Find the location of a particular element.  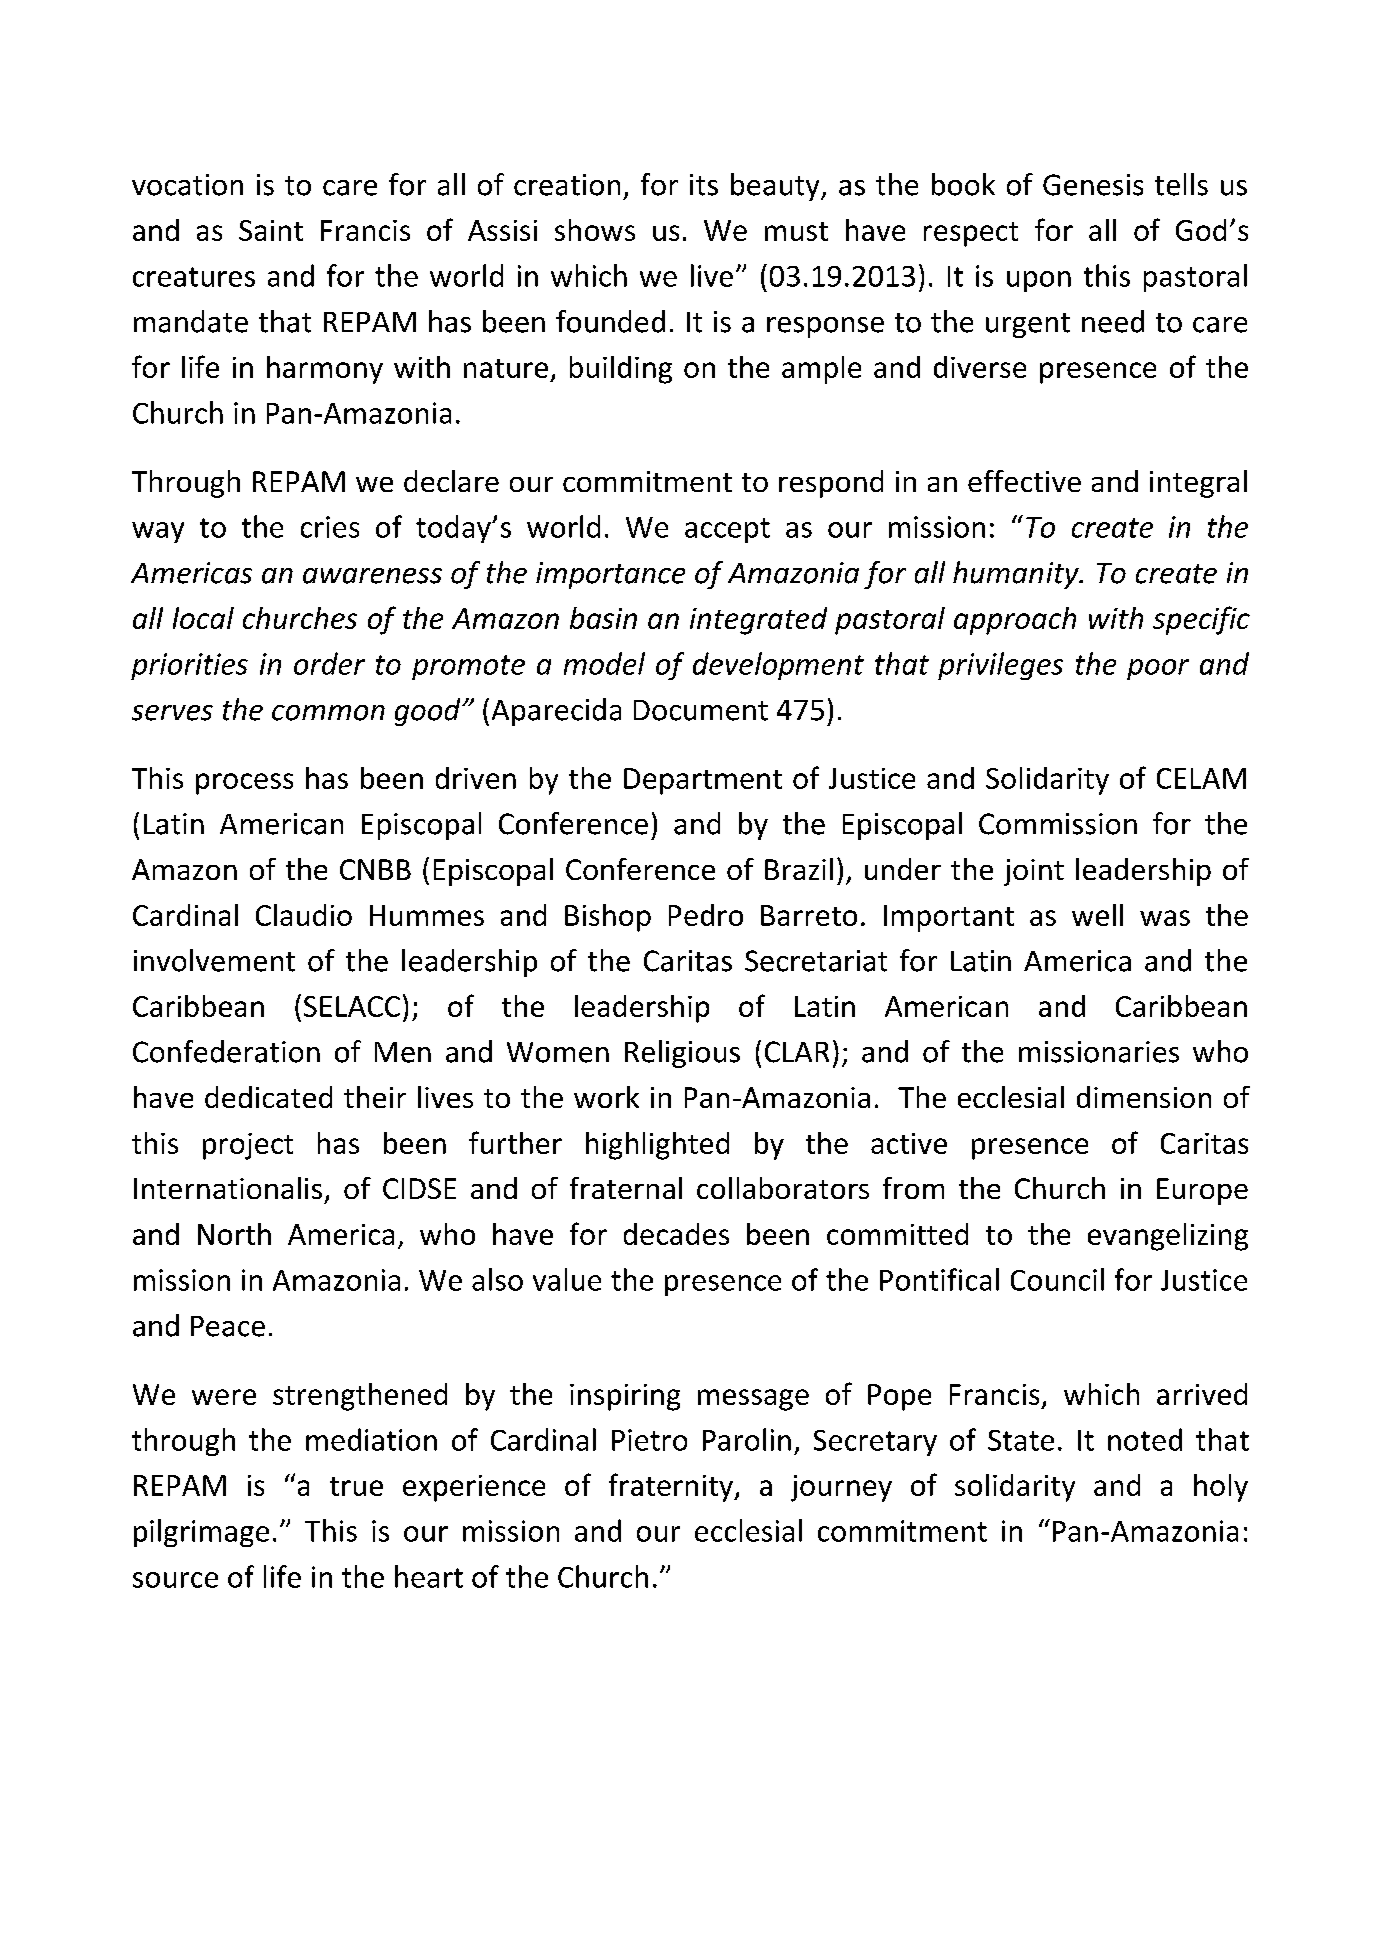

poor is located at coordinates (1158, 669).
